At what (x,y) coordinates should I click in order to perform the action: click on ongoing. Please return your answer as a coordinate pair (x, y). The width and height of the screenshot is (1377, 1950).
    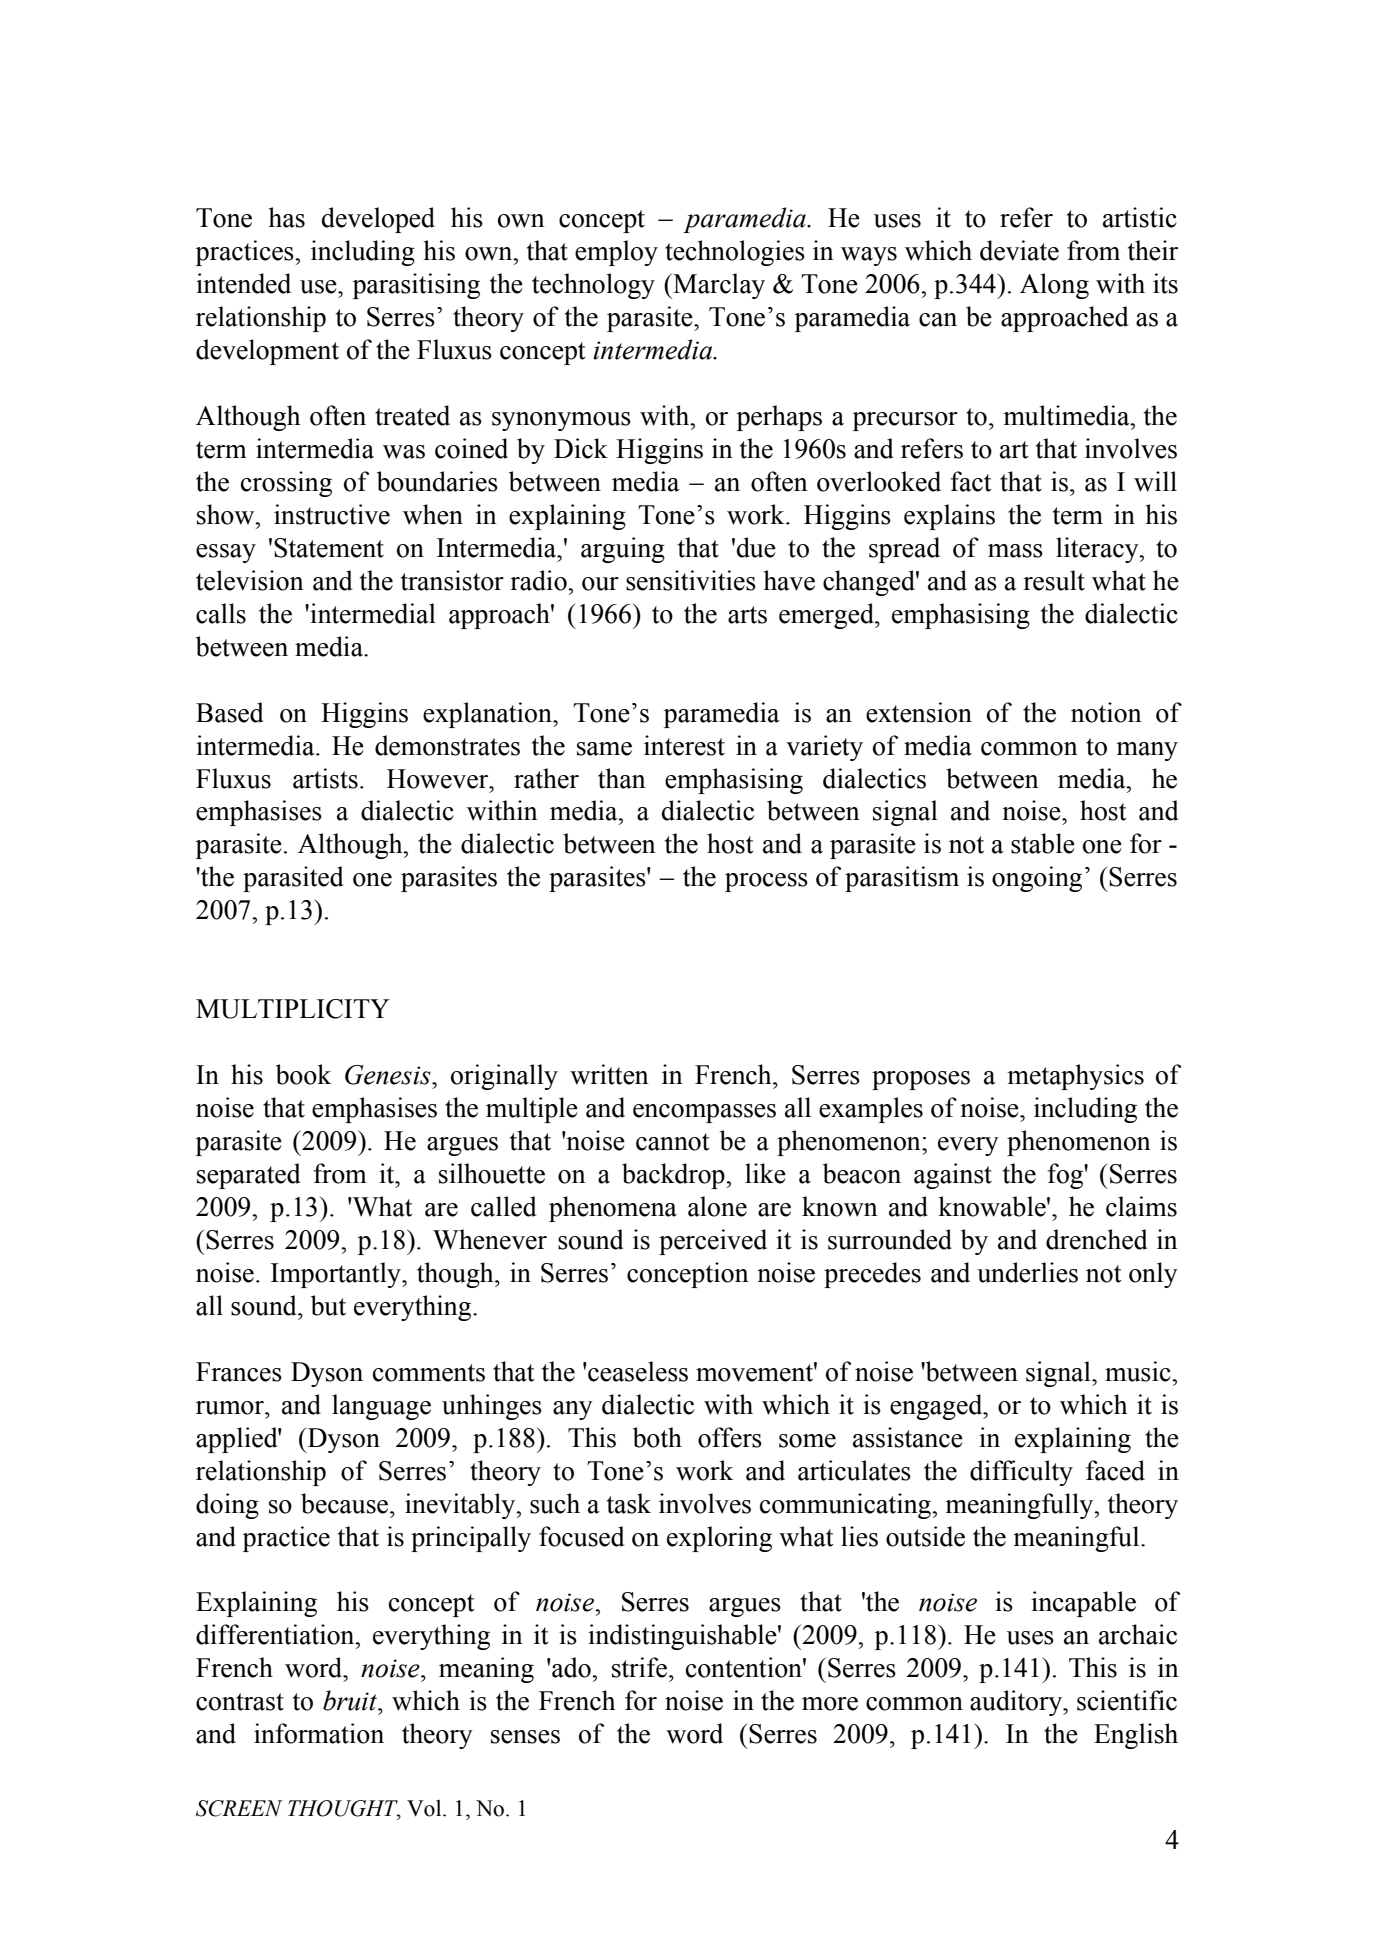
    Looking at the image, I should click on (1037, 879).
